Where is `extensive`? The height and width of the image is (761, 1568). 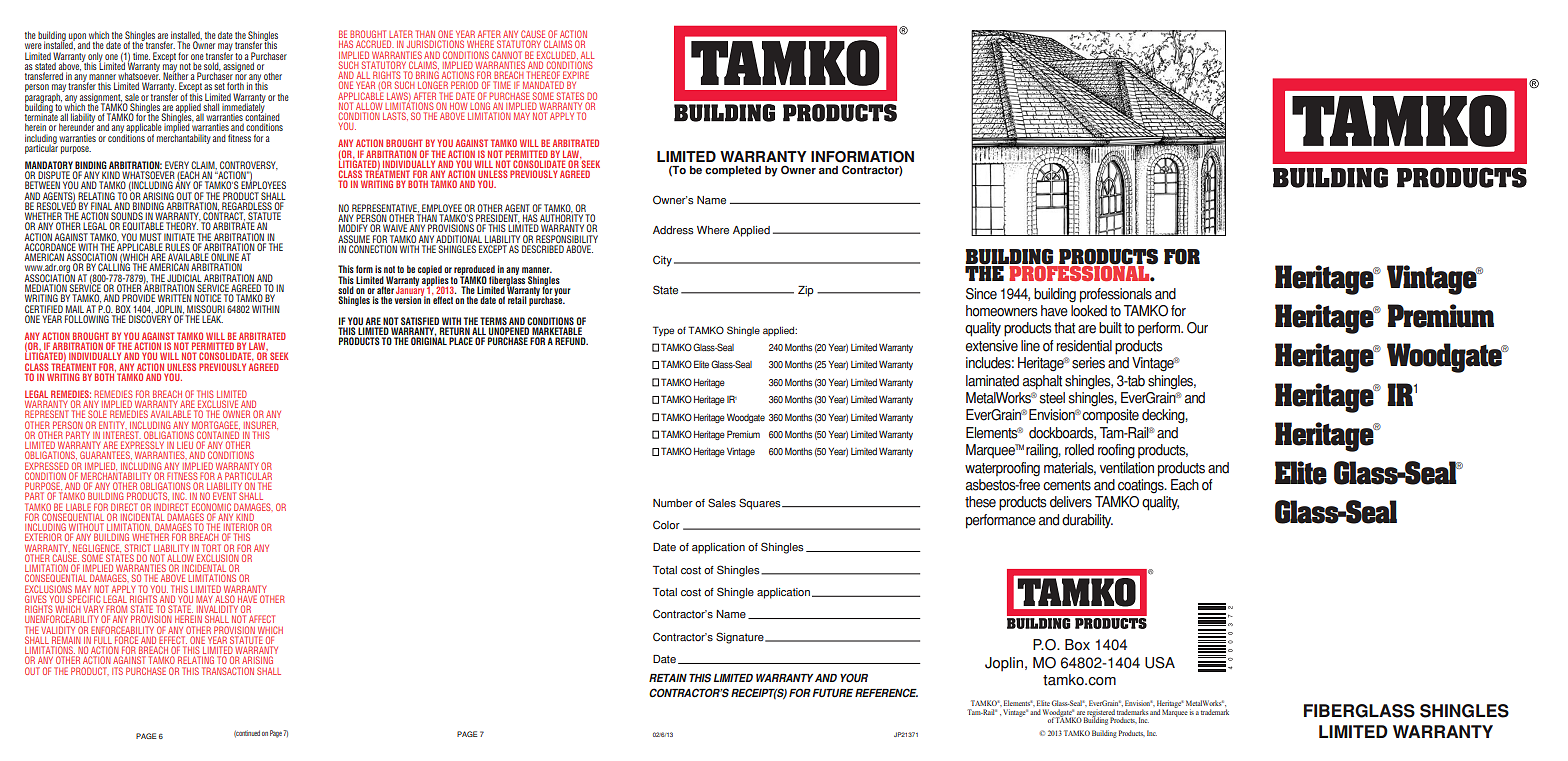 extensive is located at coordinates (991, 346).
